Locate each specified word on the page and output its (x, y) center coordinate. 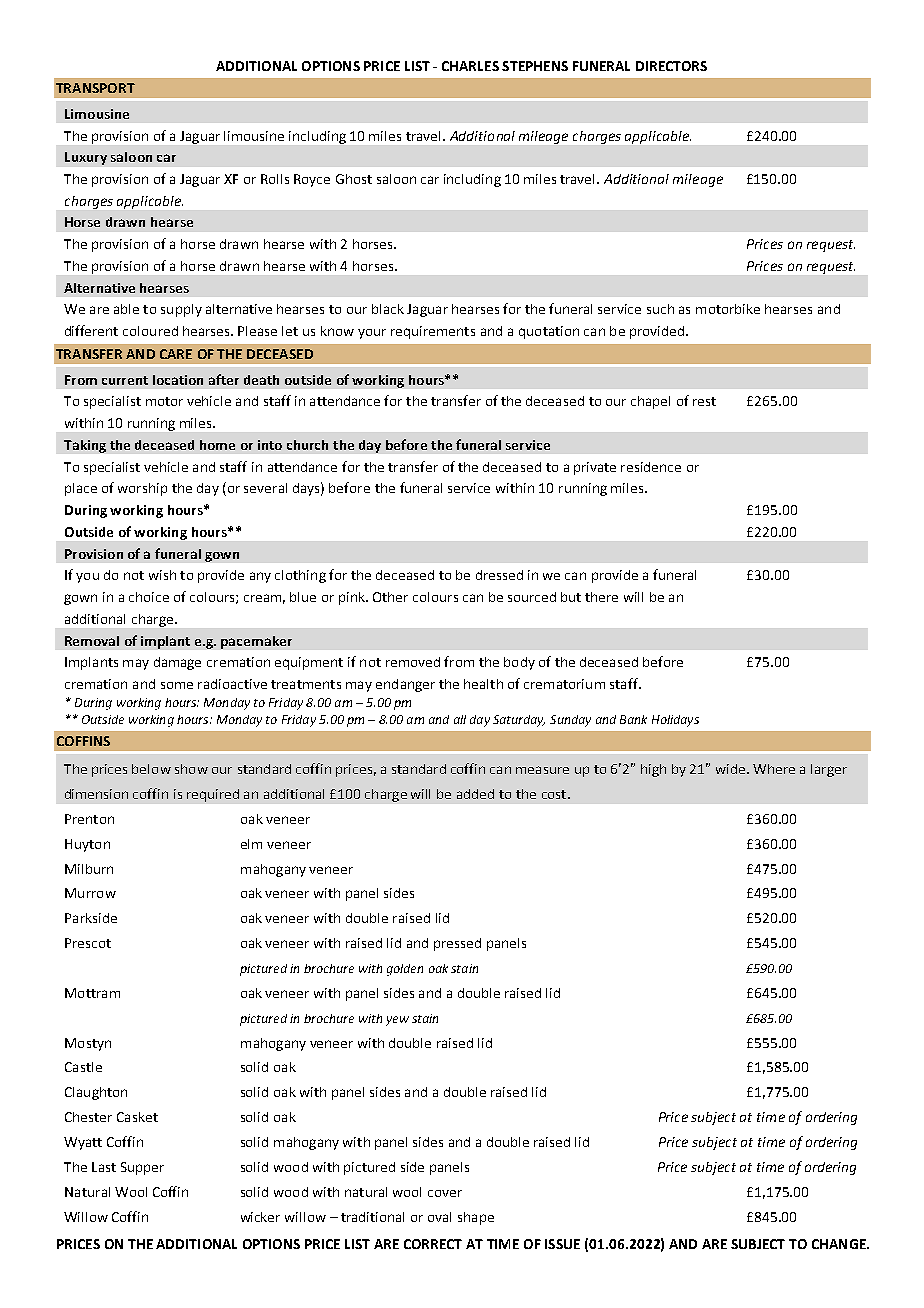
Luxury (86, 158)
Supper (142, 1168)
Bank (633, 719)
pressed (457, 944)
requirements (433, 332)
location (178, 380)
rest (704, 401)
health (483, 684)
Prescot (88, 943)
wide (730, 769)
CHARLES (470, 66)
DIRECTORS (671, 66)
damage (177, 663)
